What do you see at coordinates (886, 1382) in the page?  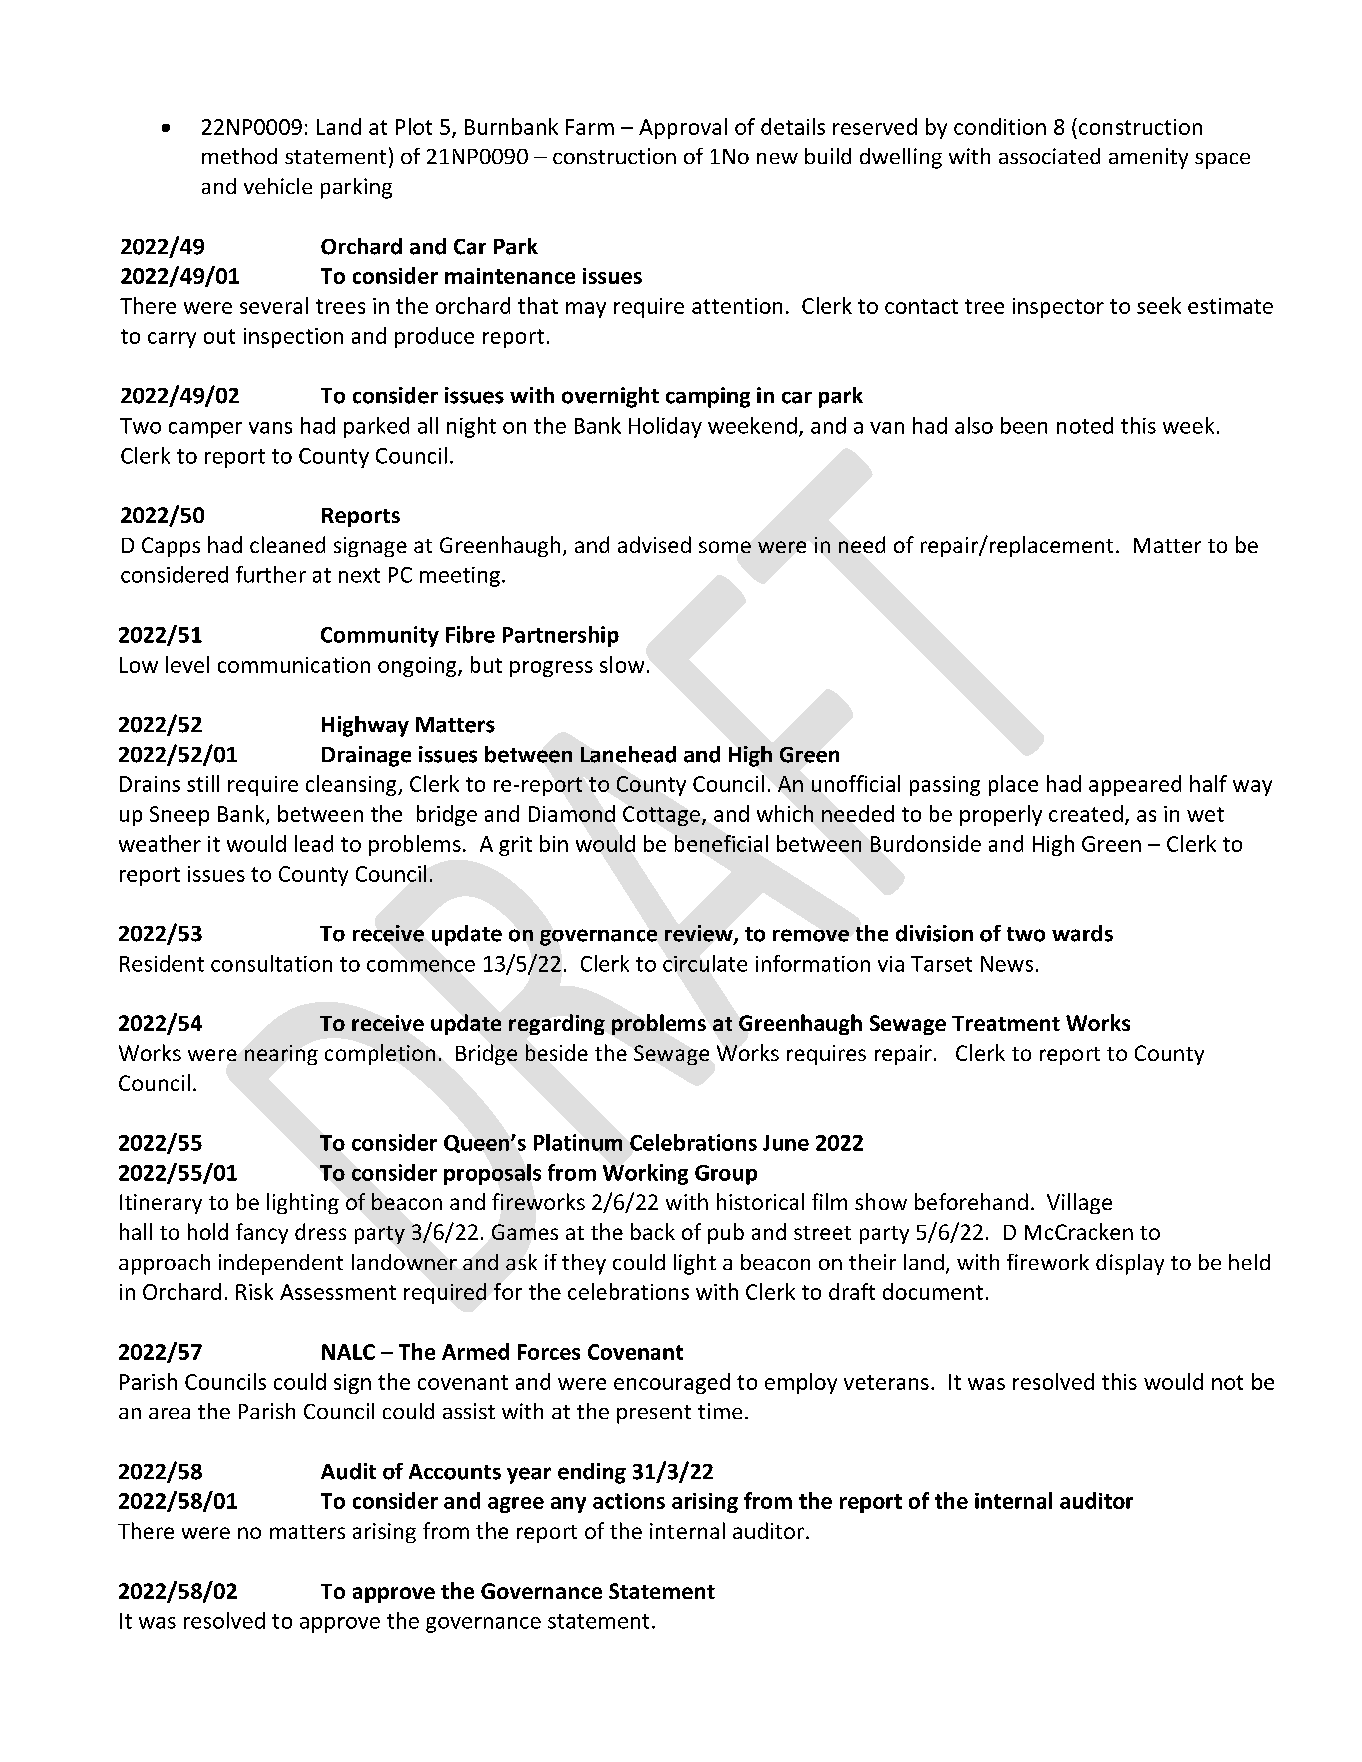 I see `veterans` at bounding box center [886, 1382].
